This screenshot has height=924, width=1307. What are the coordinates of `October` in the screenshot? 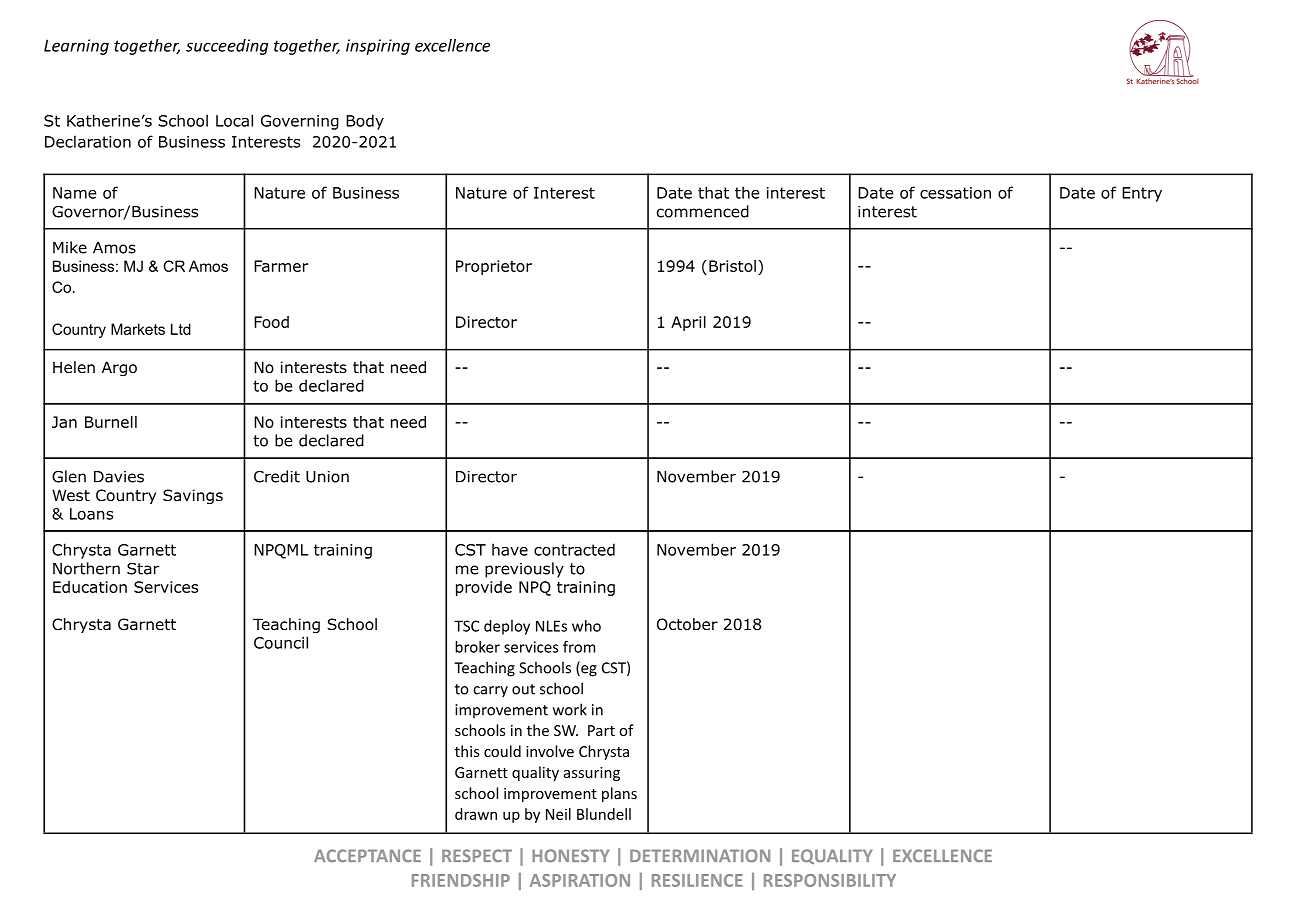 It's located at (687, 624).
